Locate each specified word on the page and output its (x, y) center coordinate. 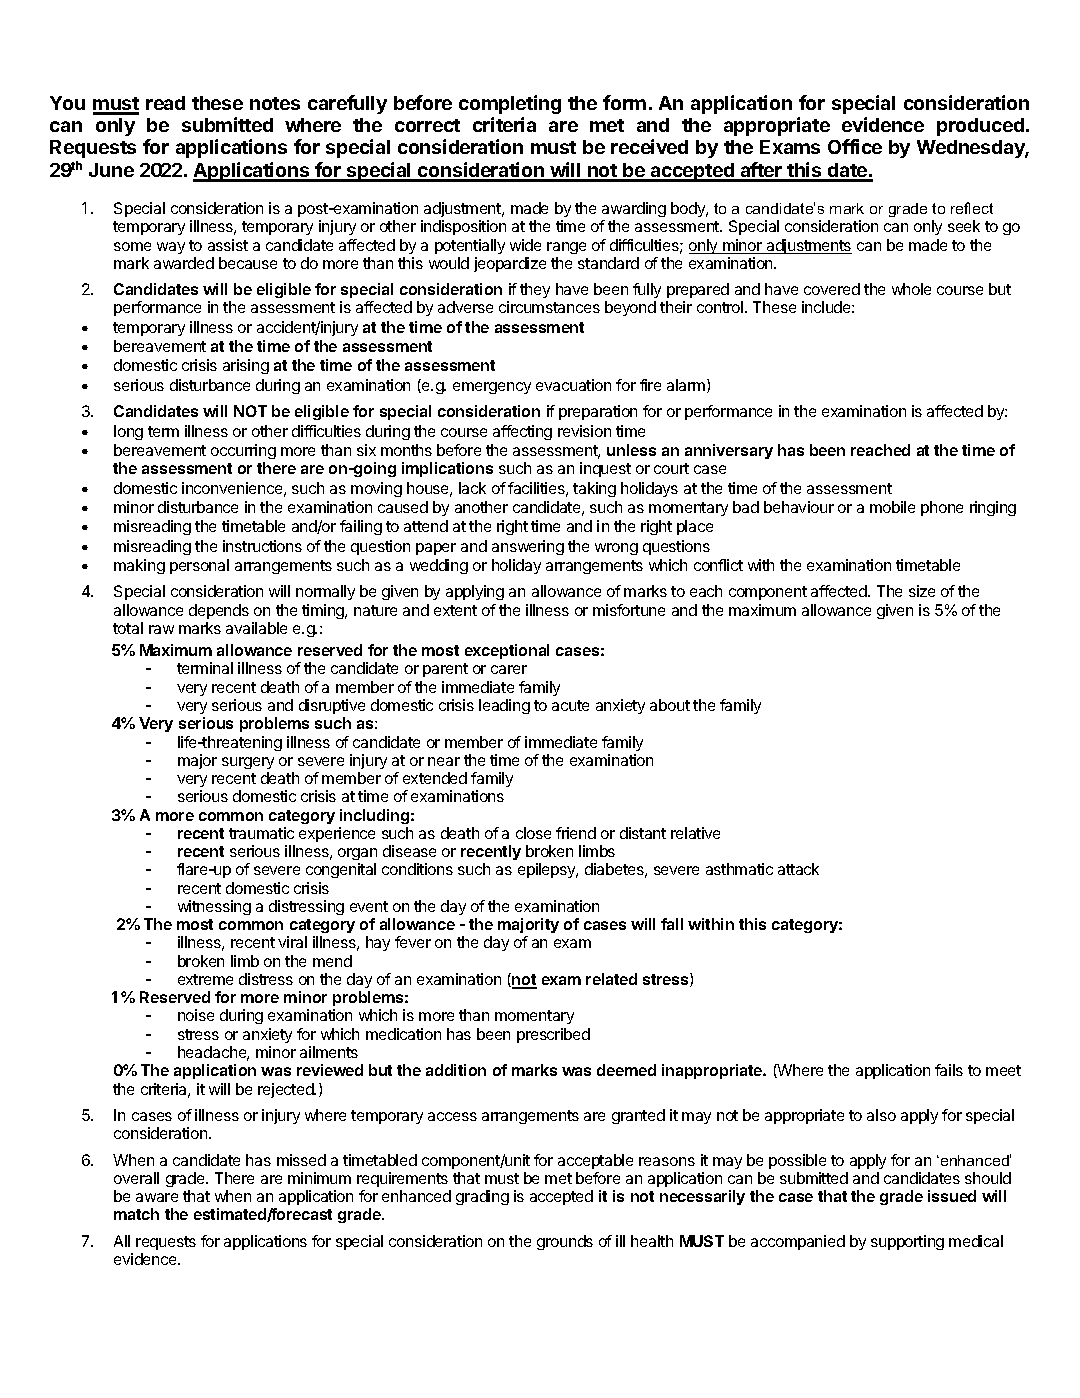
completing (510, 104)
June (111, 170)
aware (157, 1197)
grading (482, 1197)
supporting (907, 1242)
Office (855, 146)
